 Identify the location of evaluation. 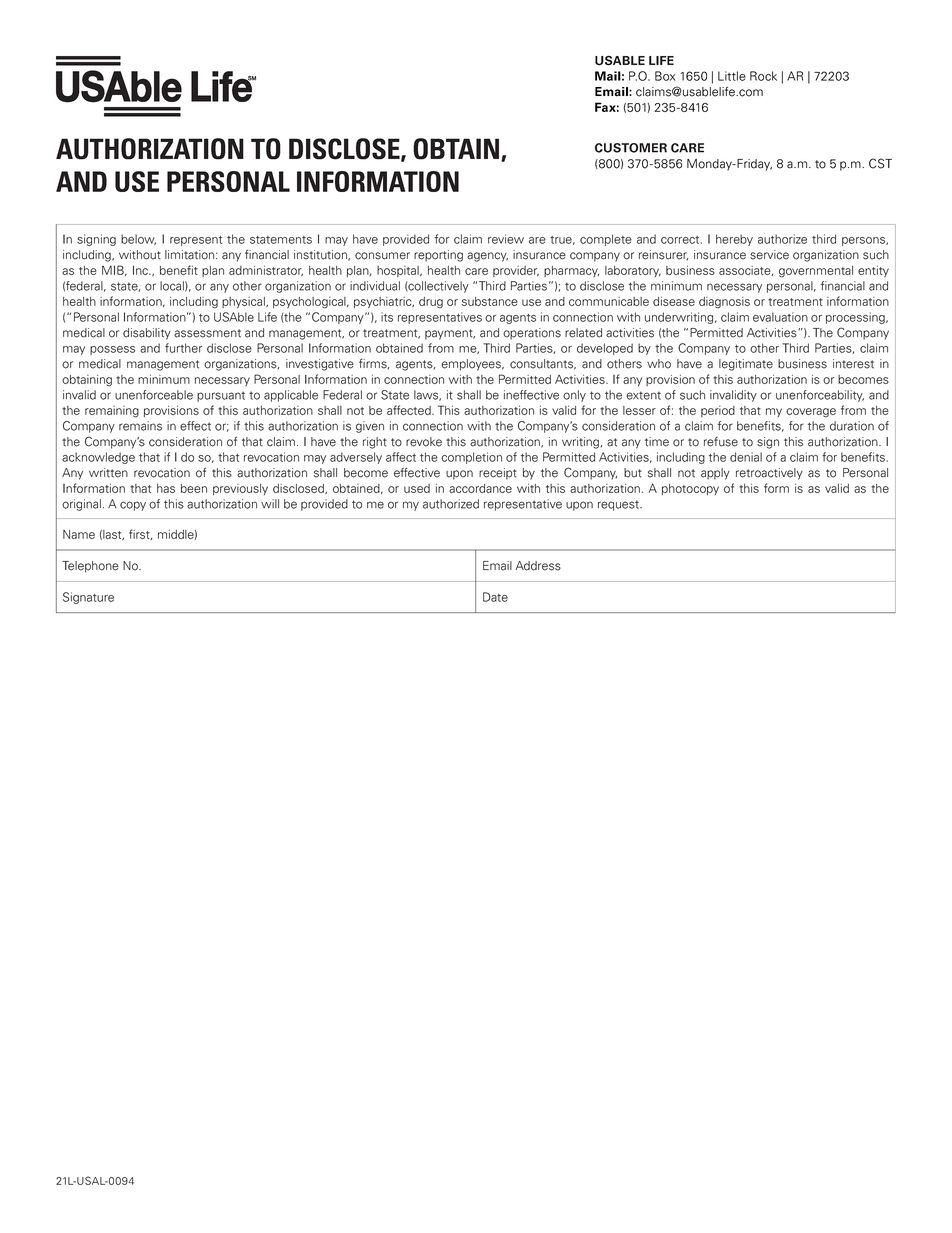
(780, 317).
